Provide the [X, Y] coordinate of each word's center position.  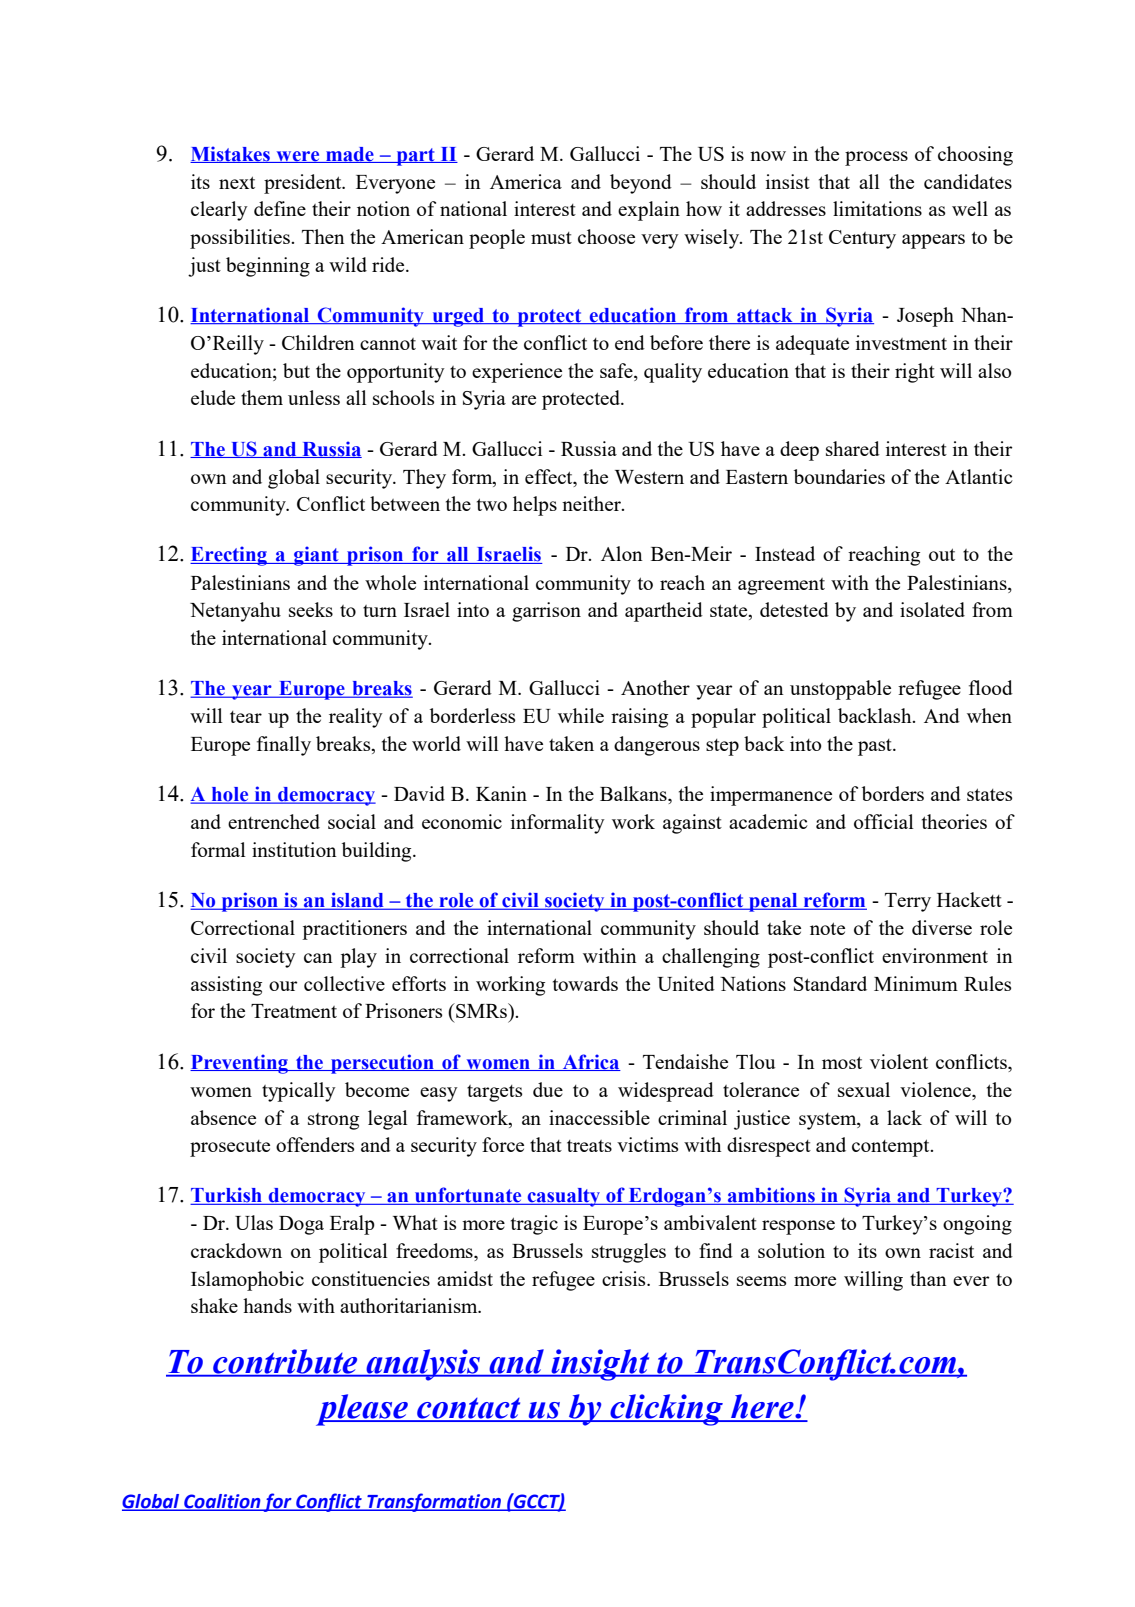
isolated [932, 609]
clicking [666, 1410]
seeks [311, 609]
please [363, 1410]
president [304, 184]
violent [899, 1061]
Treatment [294, 1011]
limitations [877, 208]
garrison [546, 612]
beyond [641, 184]
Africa [590, 1062]
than [928, 1278]
